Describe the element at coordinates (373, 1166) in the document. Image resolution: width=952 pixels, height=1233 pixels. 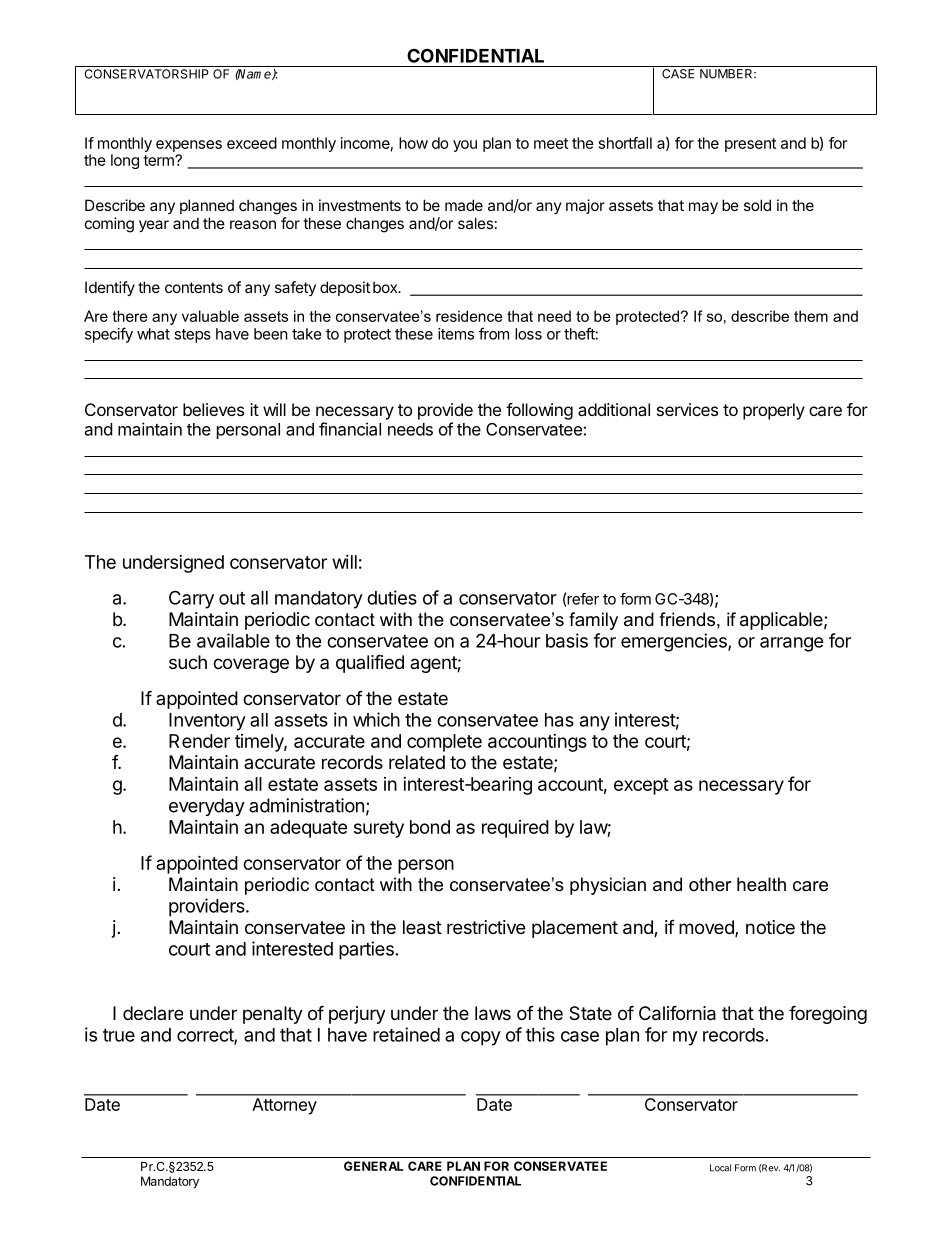
I see `GENERAL` at that location.
